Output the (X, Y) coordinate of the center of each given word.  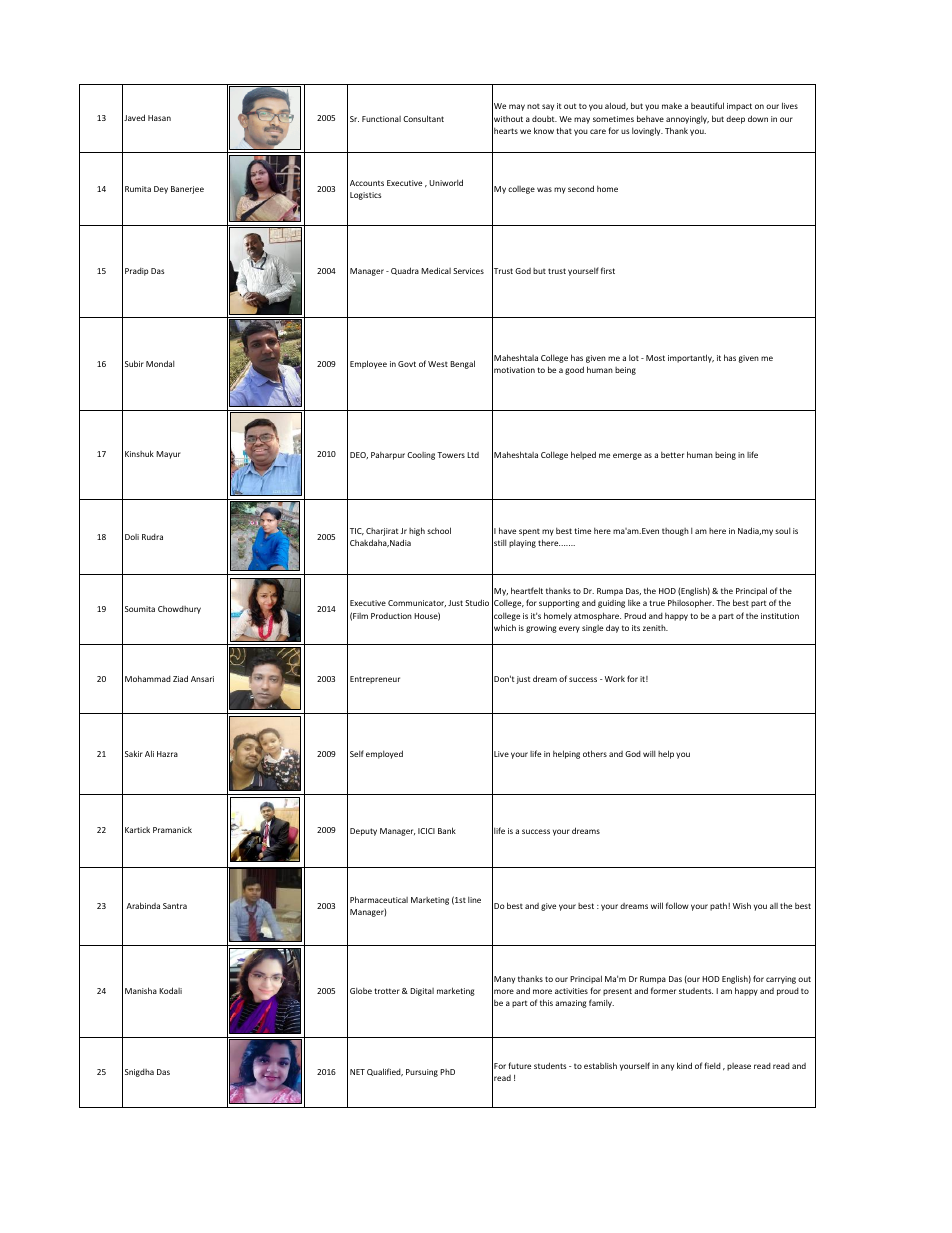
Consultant (423, 118)
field (713, 1065)
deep (735, 120)
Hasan (159, 118)
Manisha (141, 990)
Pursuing (422, 1073)
